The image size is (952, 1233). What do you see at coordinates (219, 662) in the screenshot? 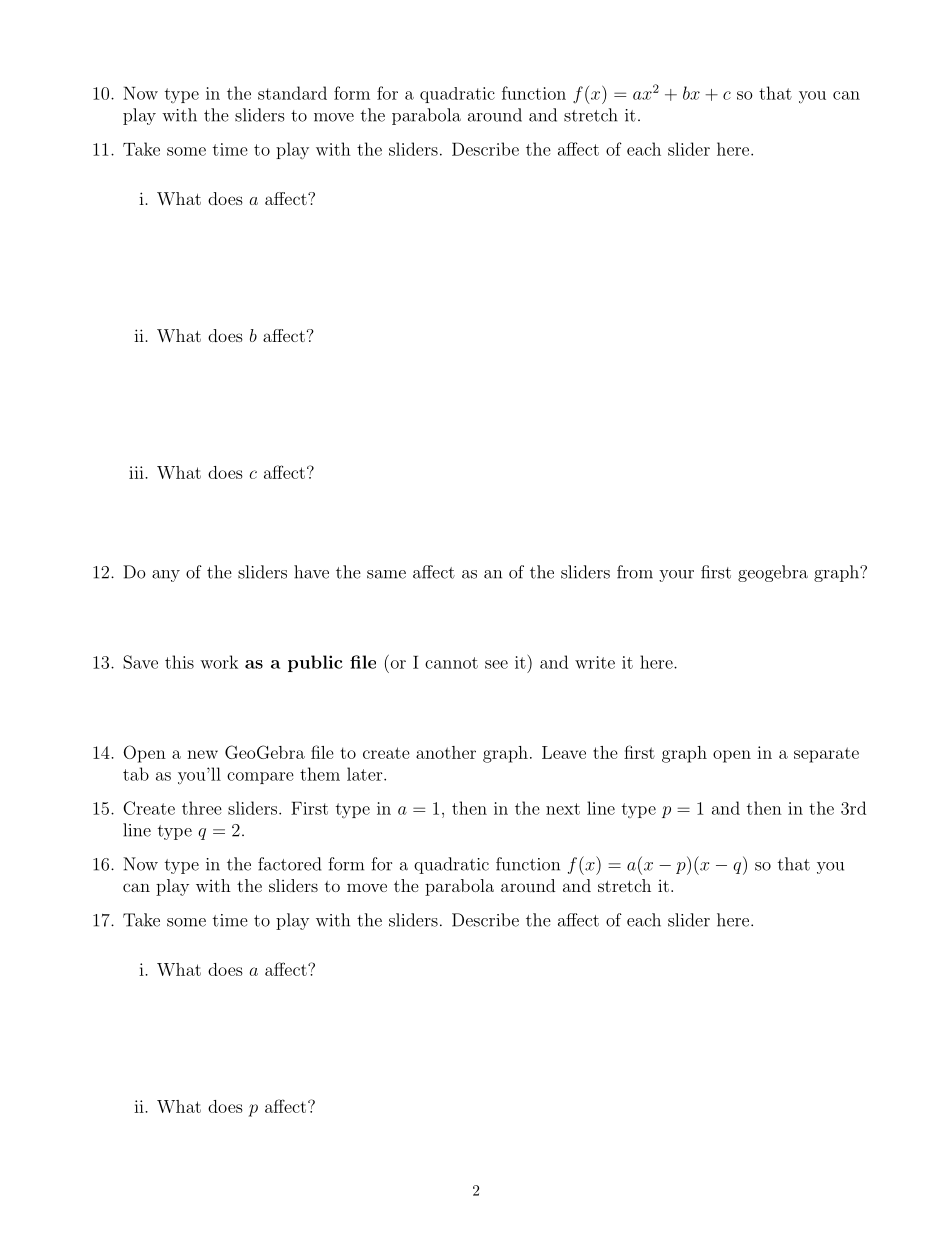
I see `work` at bounding box center [219, 662].
